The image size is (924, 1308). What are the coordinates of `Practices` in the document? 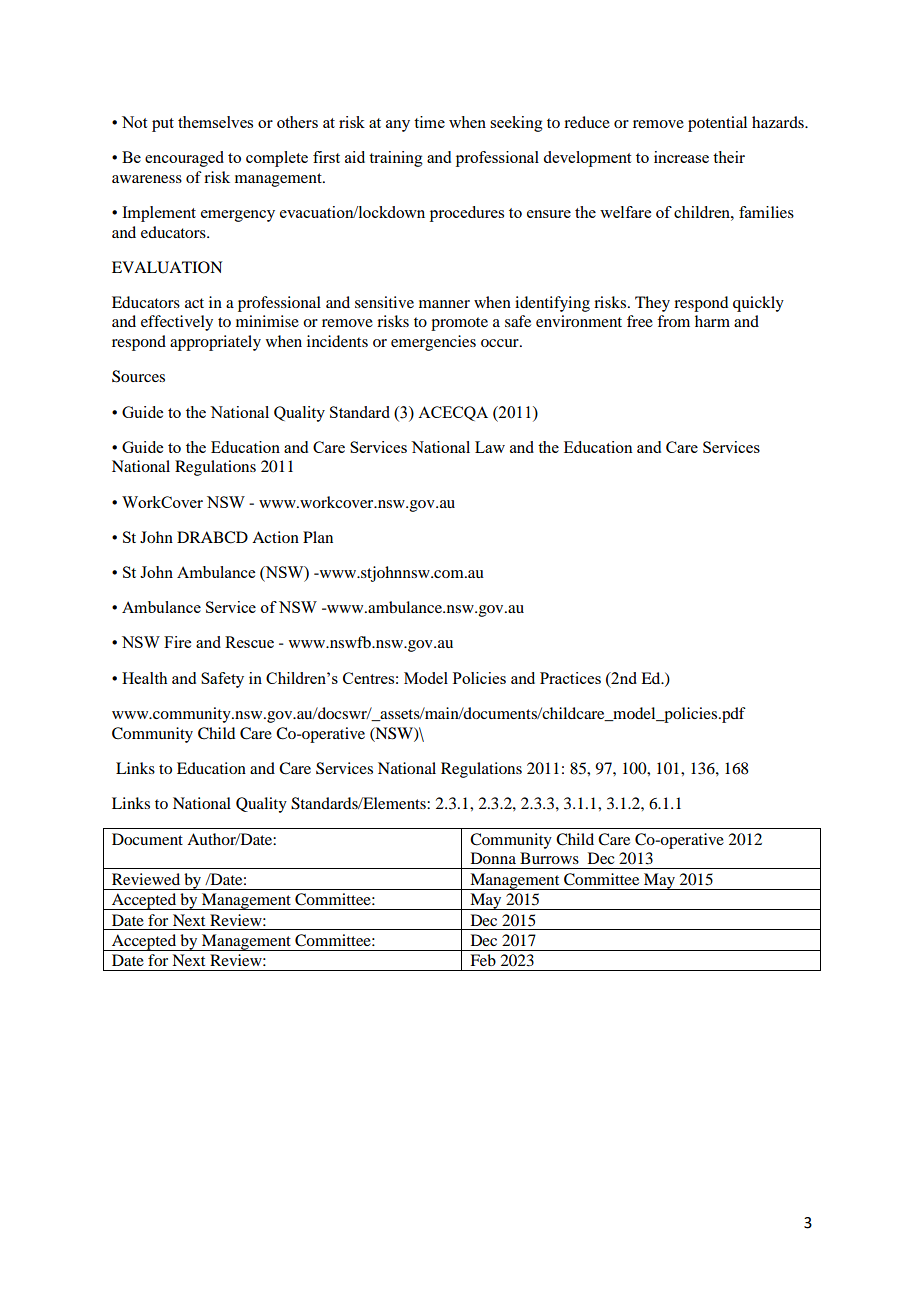 It's located at (570, 678).
